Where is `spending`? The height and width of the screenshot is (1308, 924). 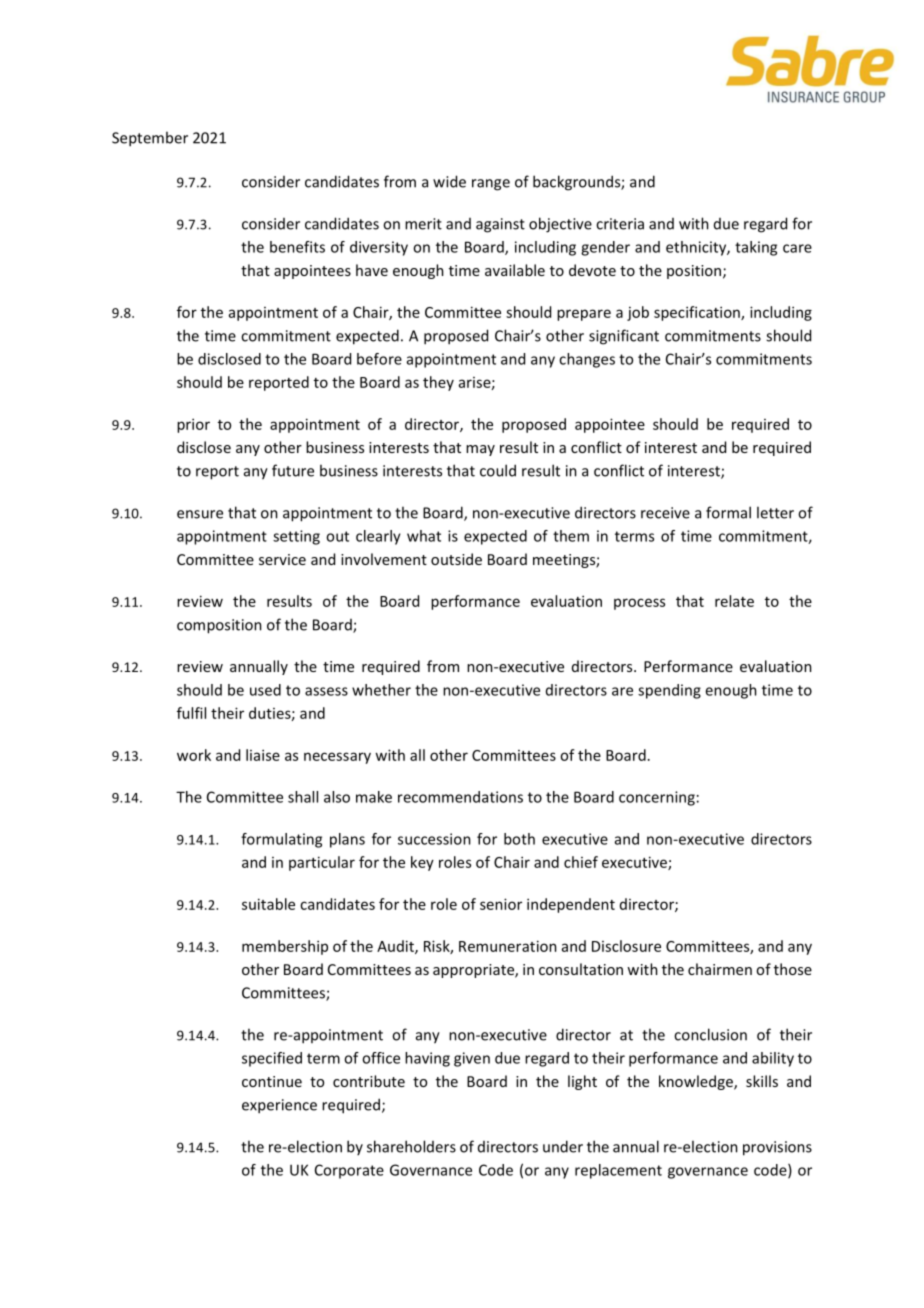
spending is located at coordinates (669, 691).
